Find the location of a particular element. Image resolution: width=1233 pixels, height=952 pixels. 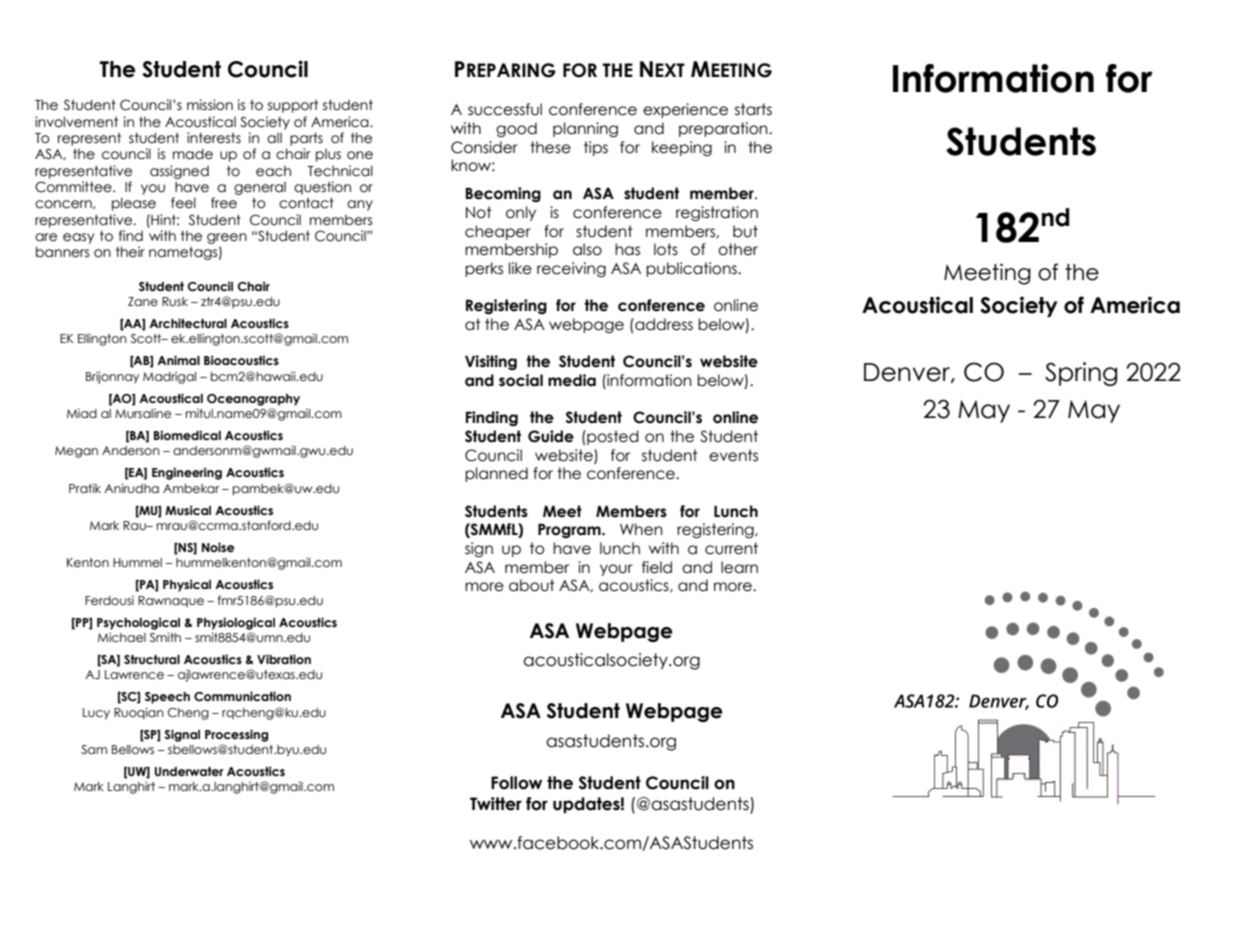

Engineering is located at coordinates (187, 473).
